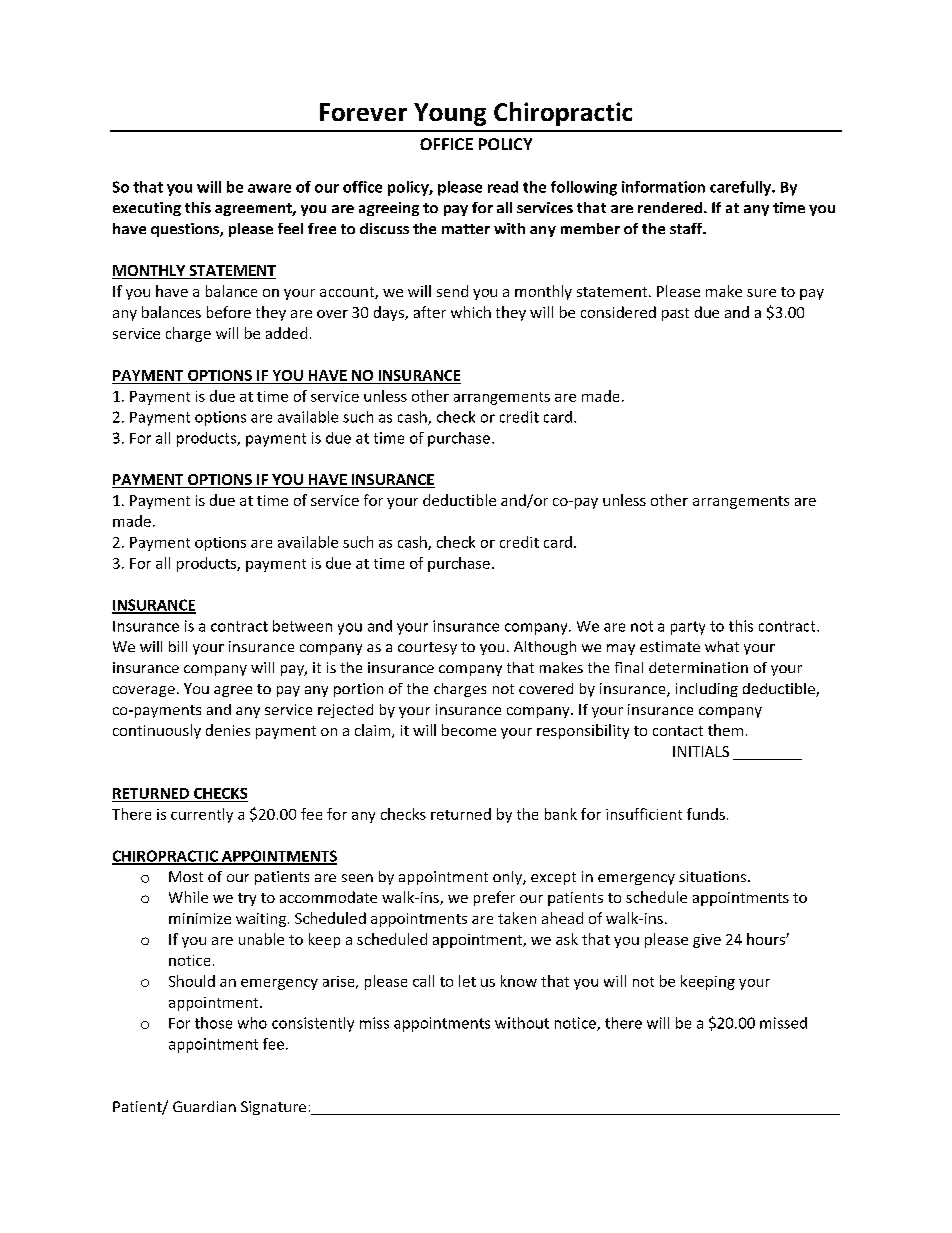 The width and height of the image is (952, 1233). What do you see at coordinates (427, 648) in the image?
I see `courtesy` at bounding box center [427, 648].
